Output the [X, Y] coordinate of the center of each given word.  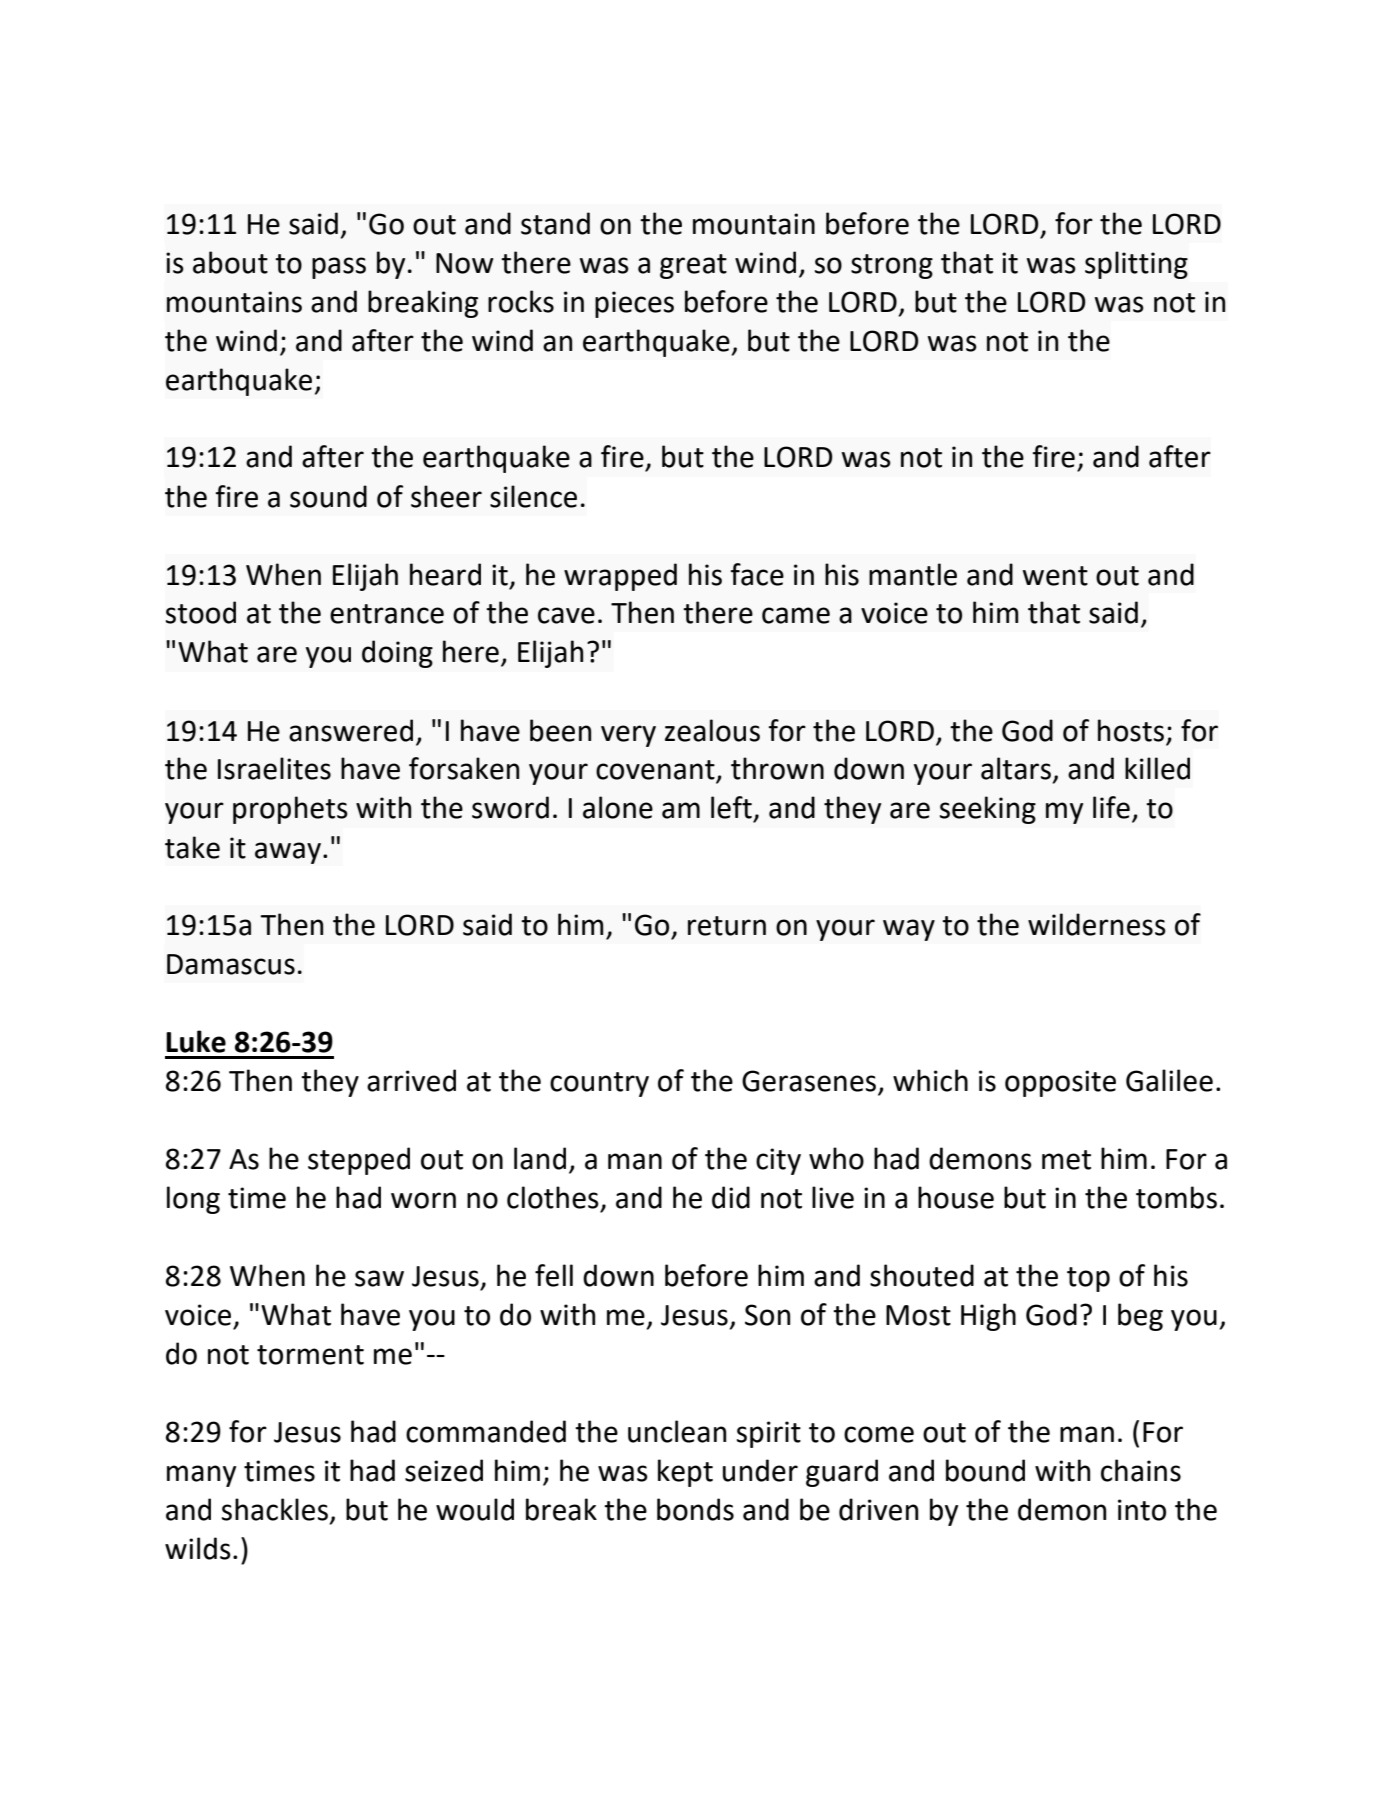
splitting [1136, 265]
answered [351, 730]
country [599, 1084]
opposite [1060, 1083]
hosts [1131, 730]
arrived [411, 1080]
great [693, 266]
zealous [712, 730]
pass [339, 268]
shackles [275, 1509]
